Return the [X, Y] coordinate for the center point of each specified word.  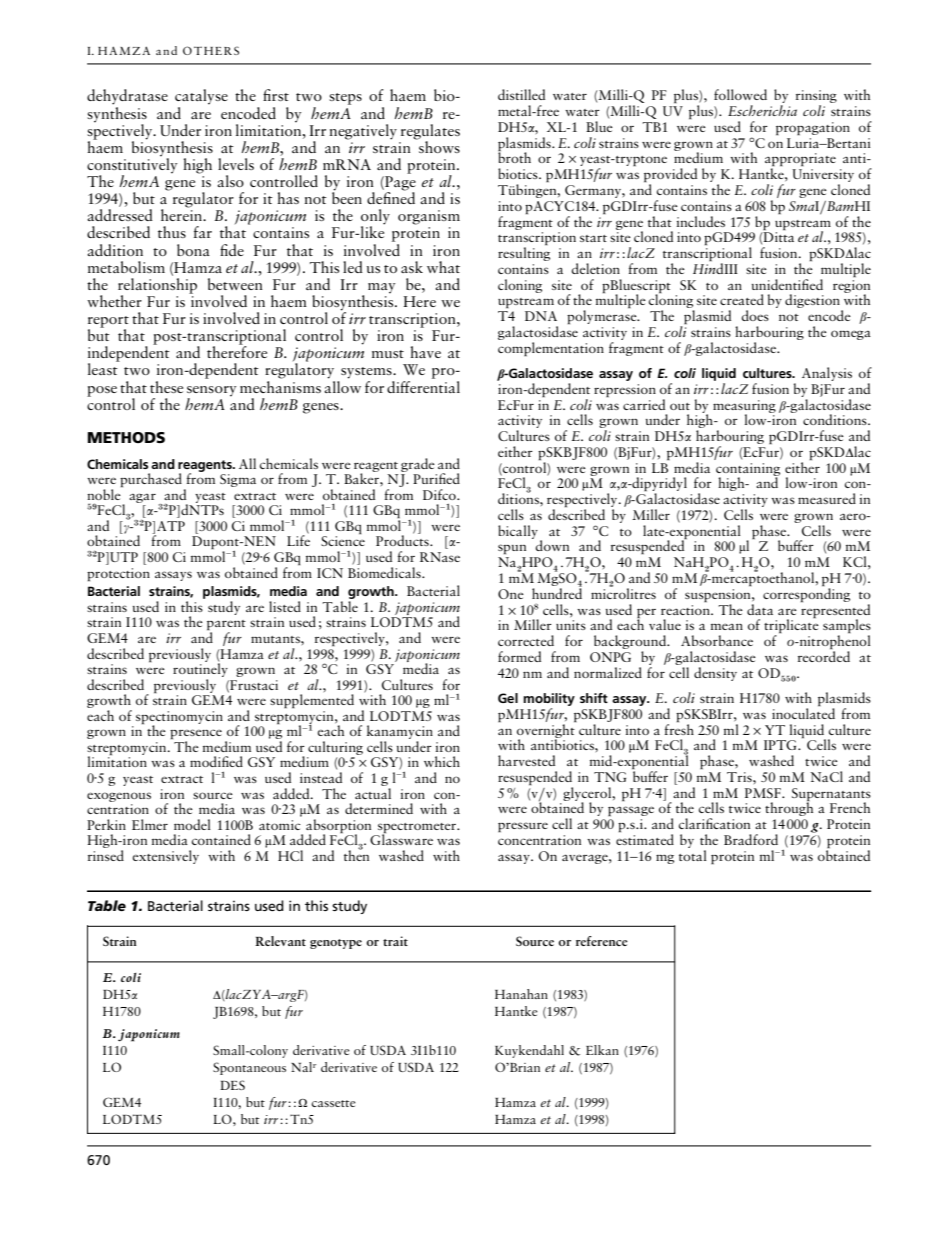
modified [216, 761]
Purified [436, 478]
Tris [740, 777]
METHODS [126, 437]
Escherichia [762, 110]
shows [438, 146]
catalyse [201, 97]
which [442, 761]
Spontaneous [249, 1068]
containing [748, 470]
